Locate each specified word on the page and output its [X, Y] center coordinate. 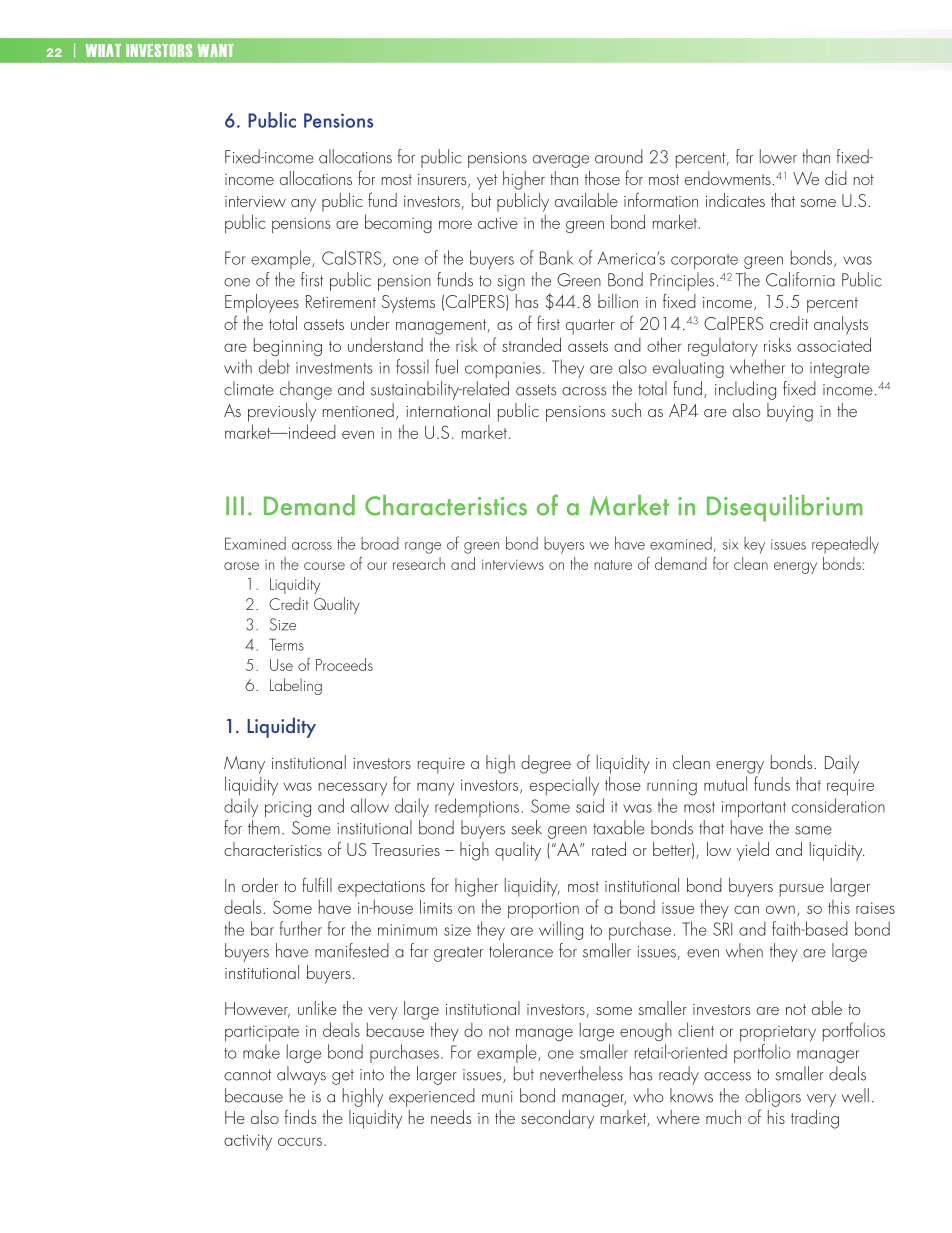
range [423, 548]
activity [248, 1142]
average [561, 161]
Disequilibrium [785, 508]
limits [436, 906]
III [235, 505]
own [780, 909]
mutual [725, 783]
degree [546, 764]
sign [511, 283]
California [800, 279]
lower [778, 156]
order [260, 885]
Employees [262, 303]
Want [216, 50]
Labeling [296, 686]
